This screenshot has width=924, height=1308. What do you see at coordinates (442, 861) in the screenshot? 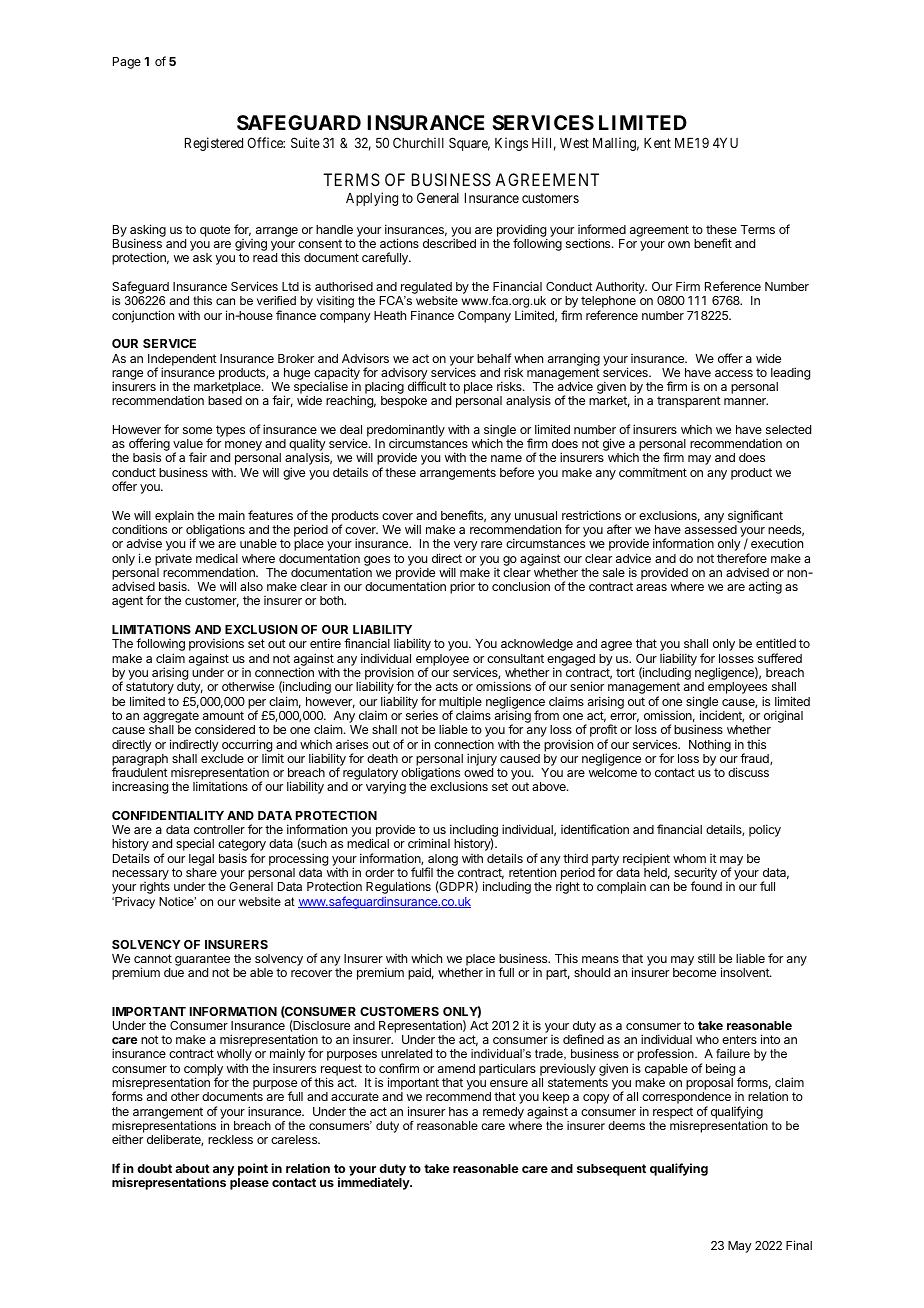
I see `along` at bounding box center [442, 861].
